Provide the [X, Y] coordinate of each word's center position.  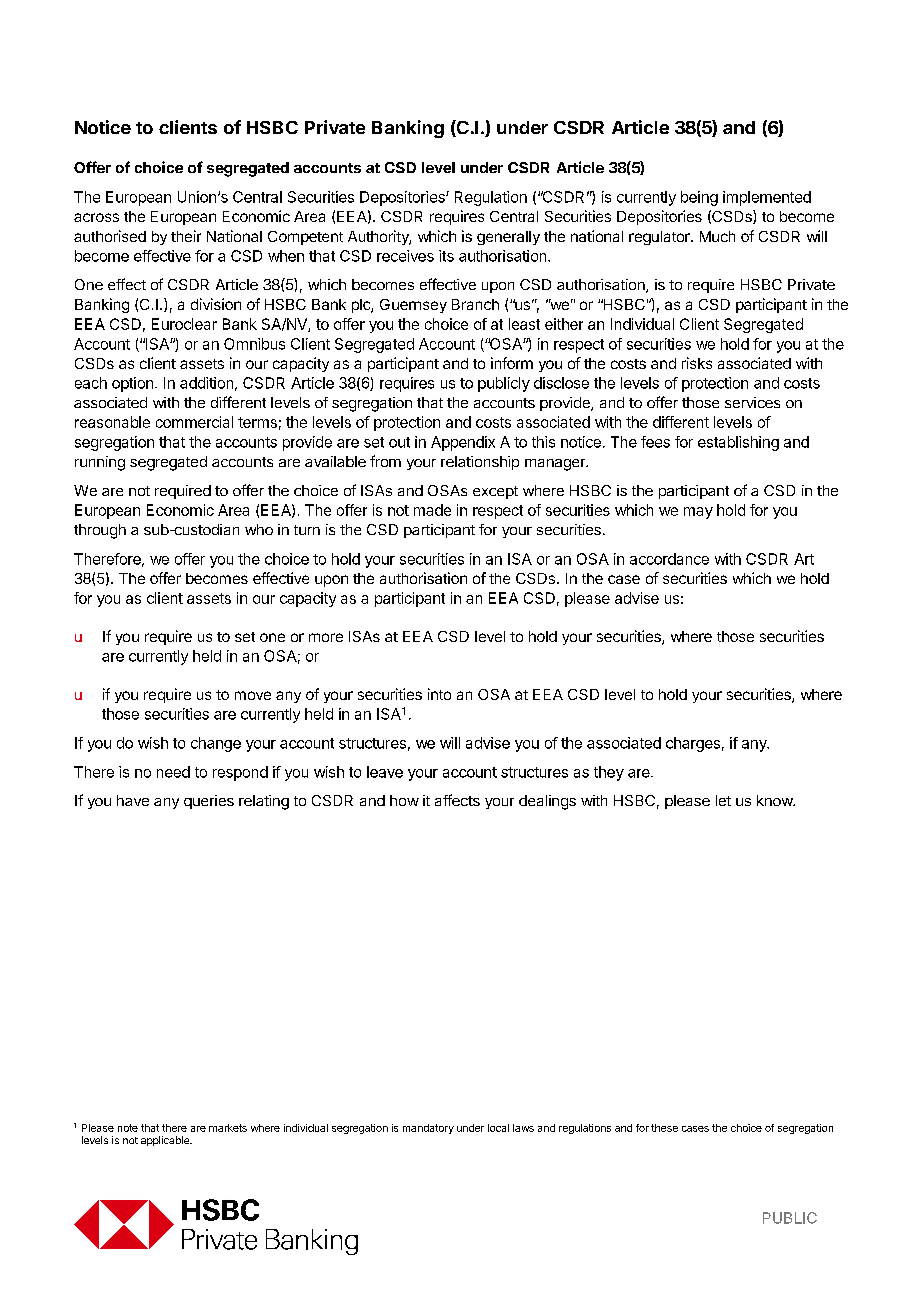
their [186, 236]
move [253, 695]
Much [717, 236]
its [446, 256]
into [439, 694]
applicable [166, 1141]
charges [693, 744]
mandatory [428, 1129]
